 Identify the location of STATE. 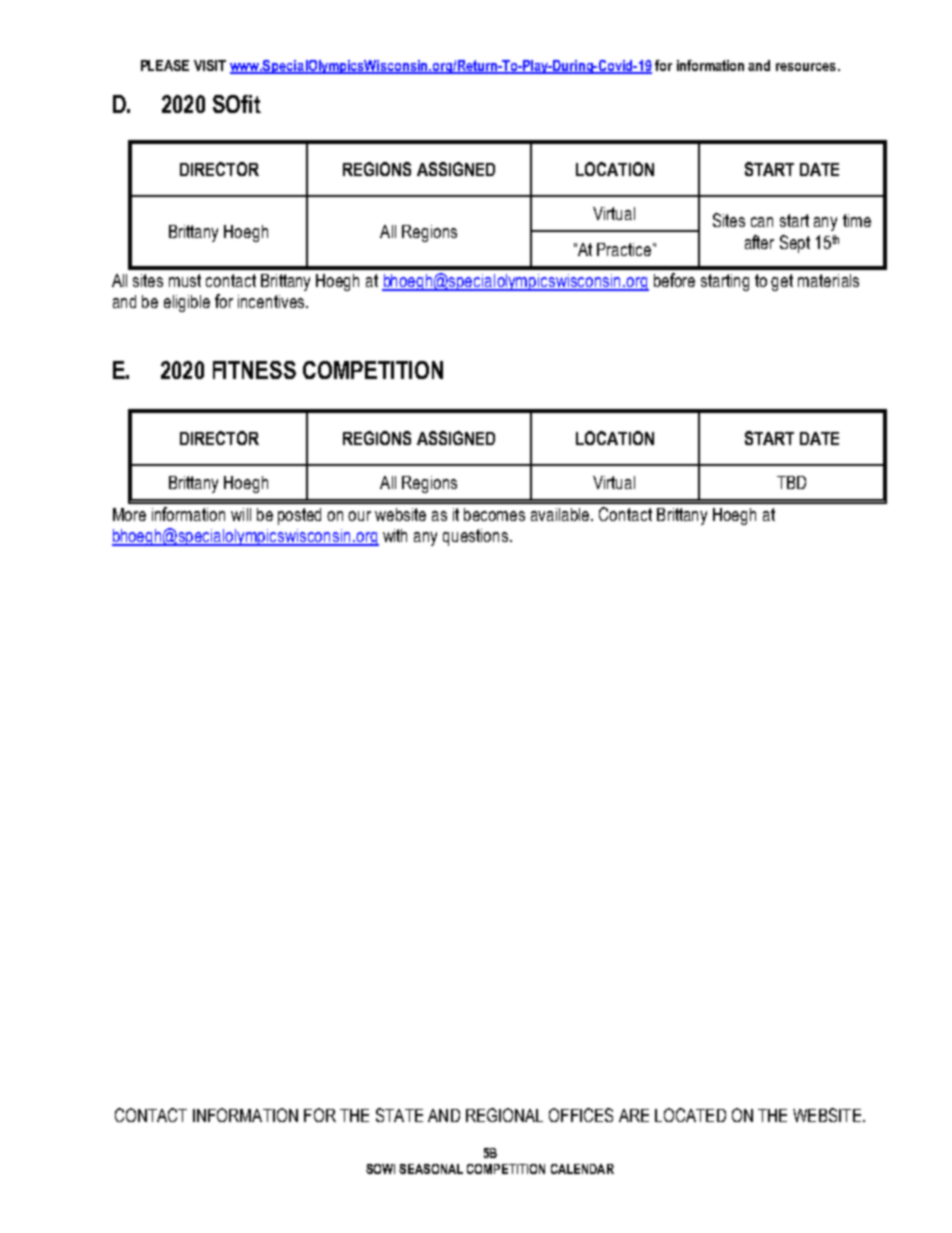
(399, 1115).
